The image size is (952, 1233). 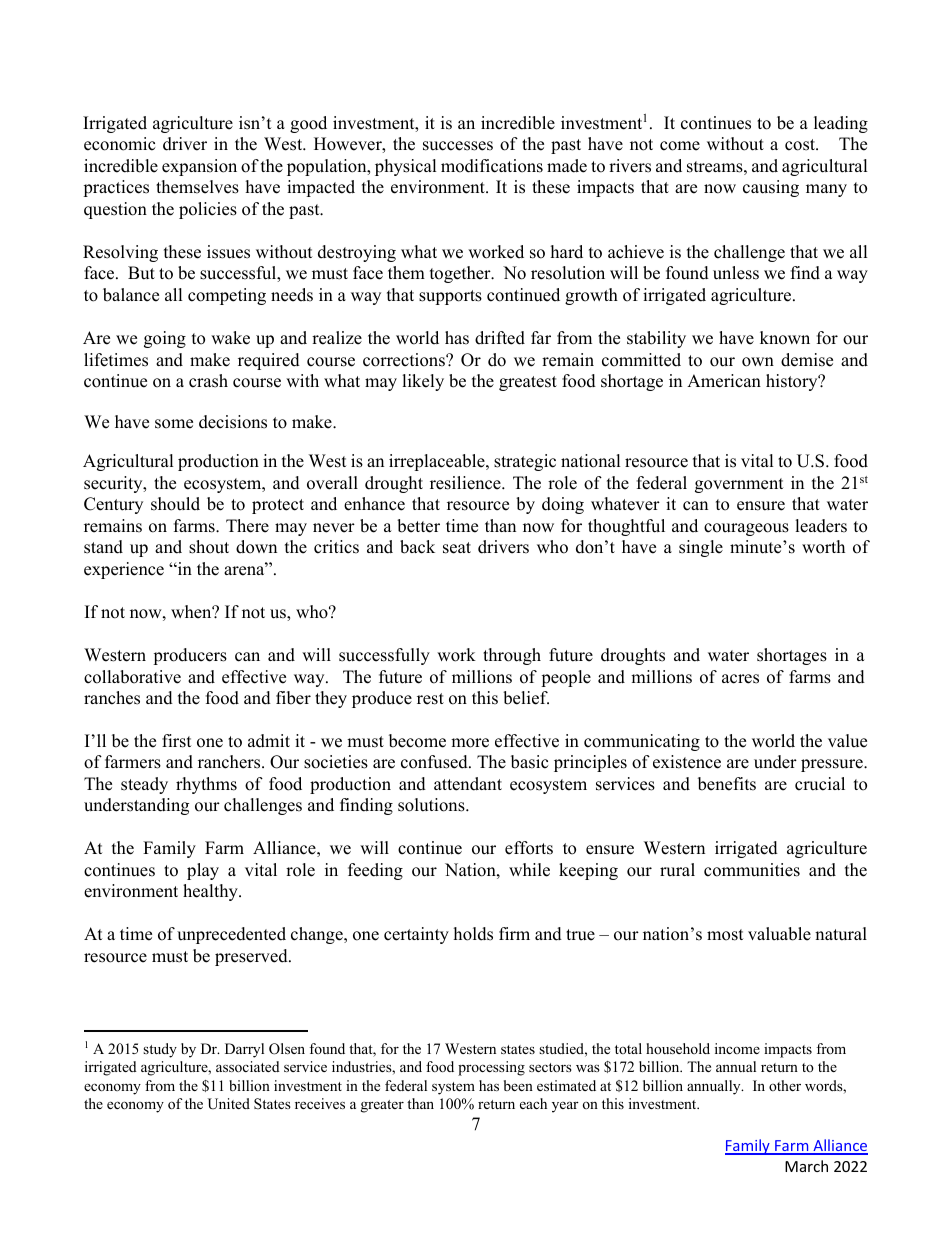 What do you see at coordinates (199, 167) in the image?
I see `expansion` at bounding box center [199, 167].
